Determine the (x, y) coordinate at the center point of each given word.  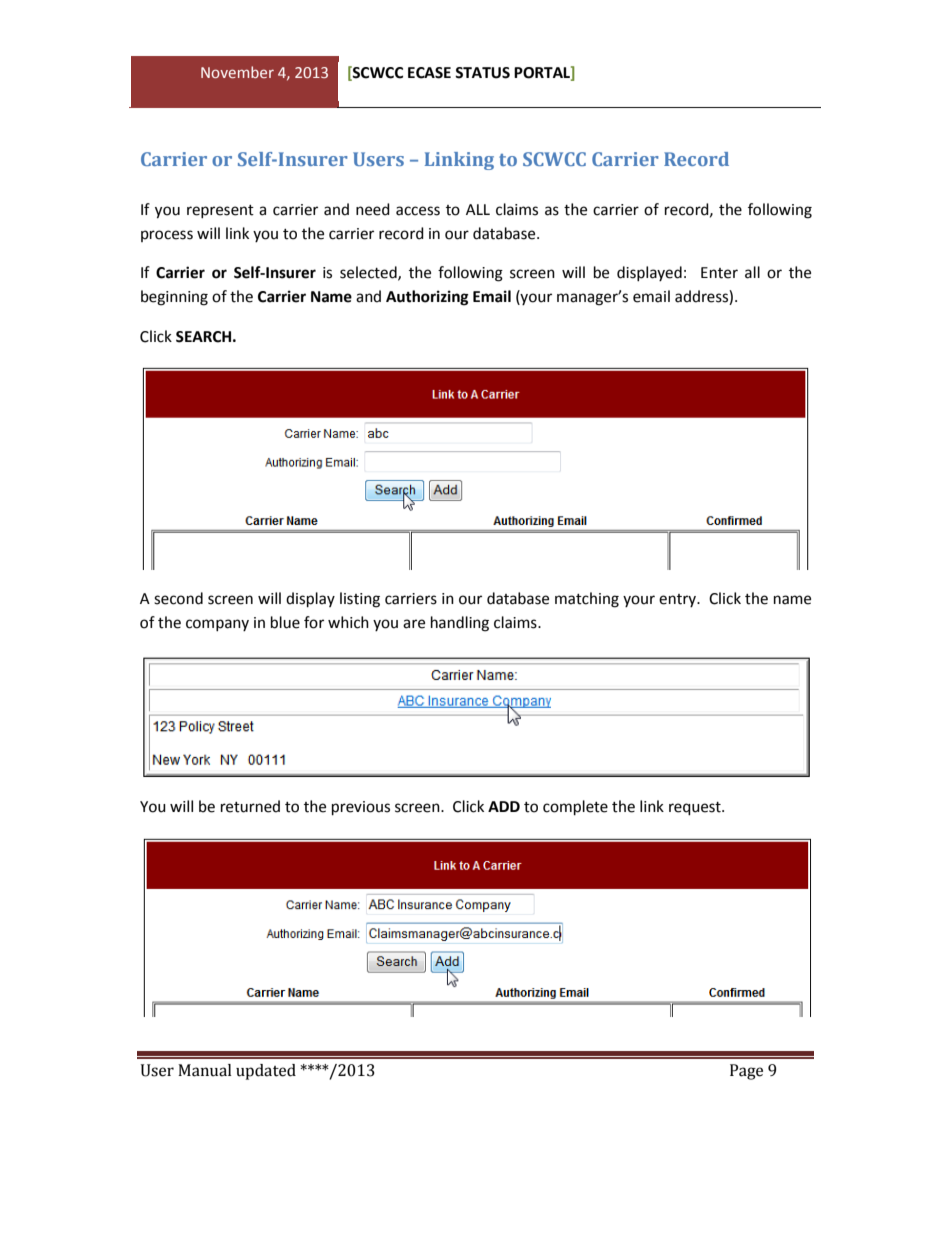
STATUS (482, 73)
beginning (174, 298)
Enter (719, 273)
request (696, 809)
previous (361, 808)
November (237, 72)
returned (250, 806)
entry (679, 600)
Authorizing (427, 298)
